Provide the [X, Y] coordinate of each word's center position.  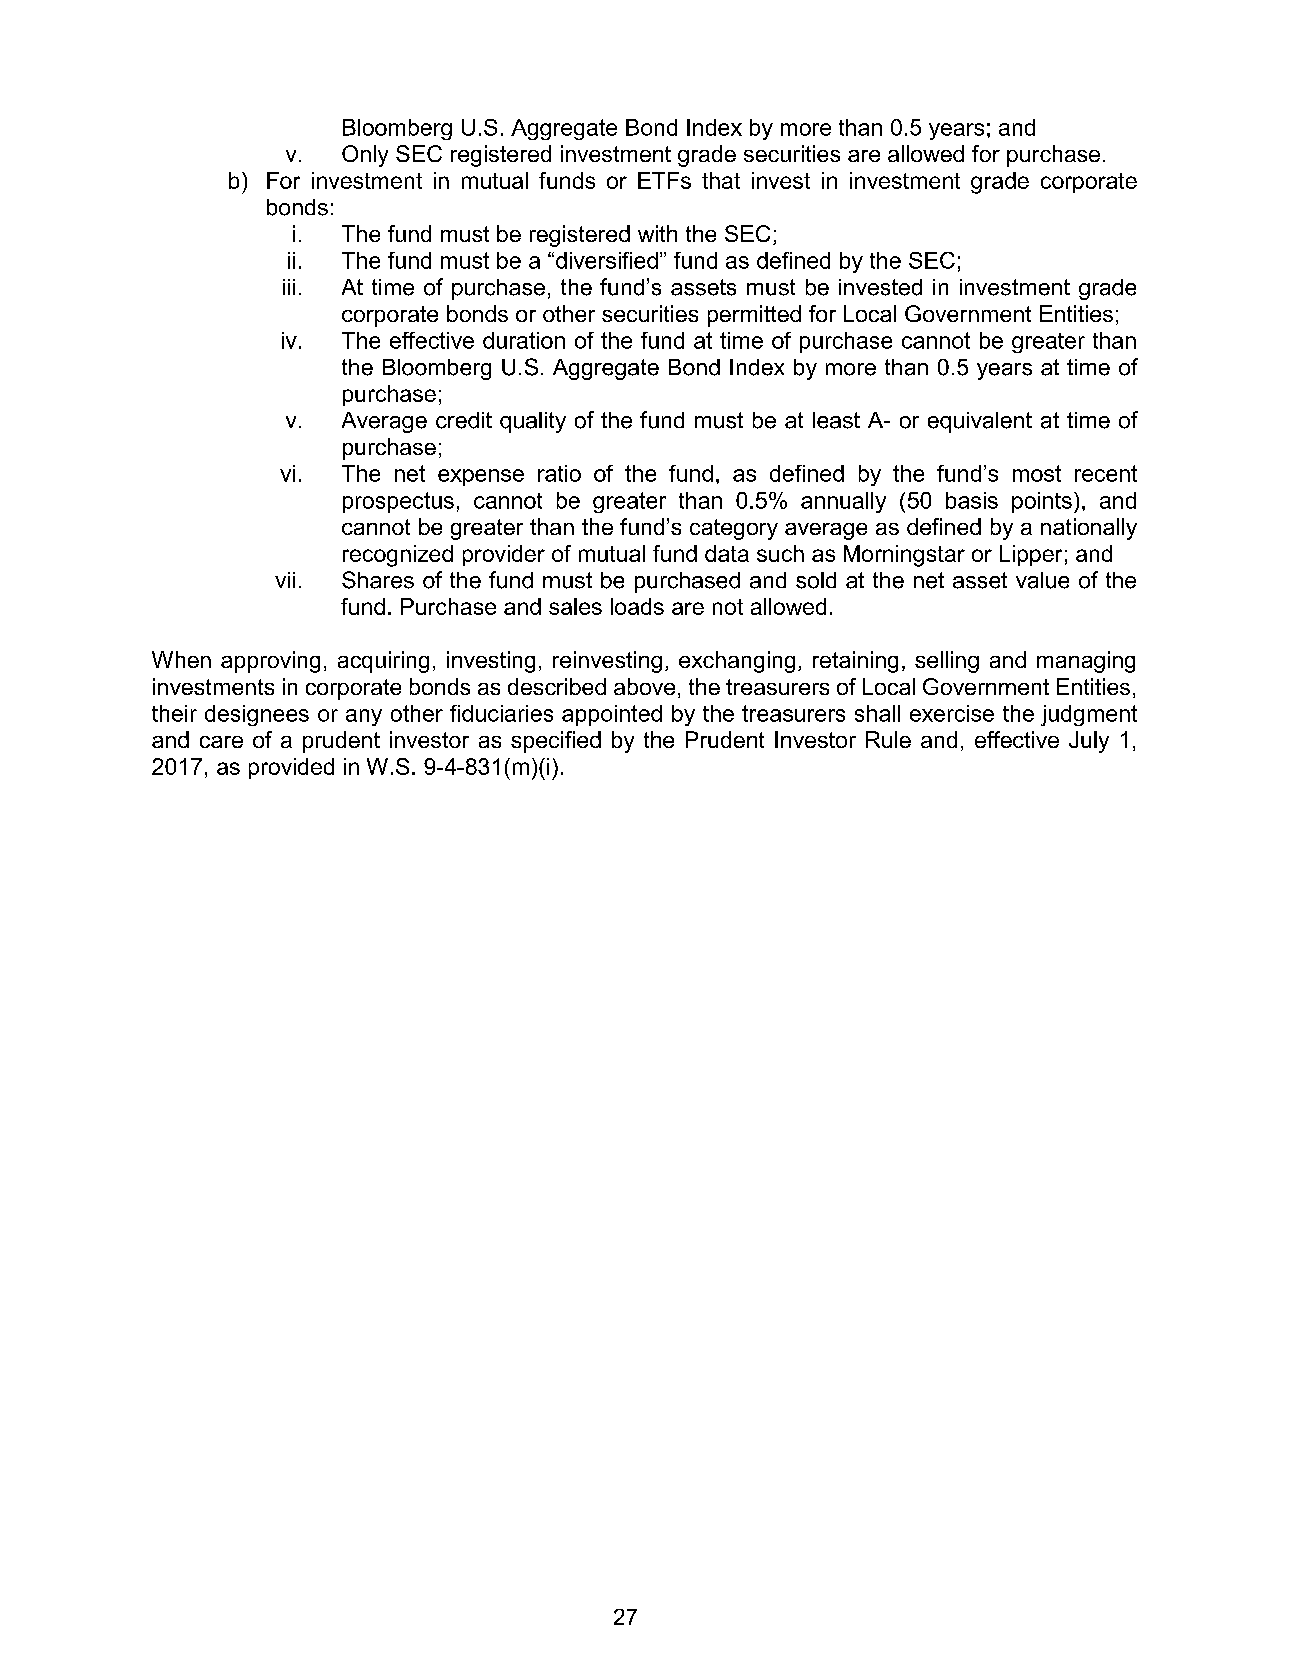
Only [365, 156]
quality [533, 422]
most [1037, 473]
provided [291, 768]
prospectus [398, 502]
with [657, 233]
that [721, 180]
